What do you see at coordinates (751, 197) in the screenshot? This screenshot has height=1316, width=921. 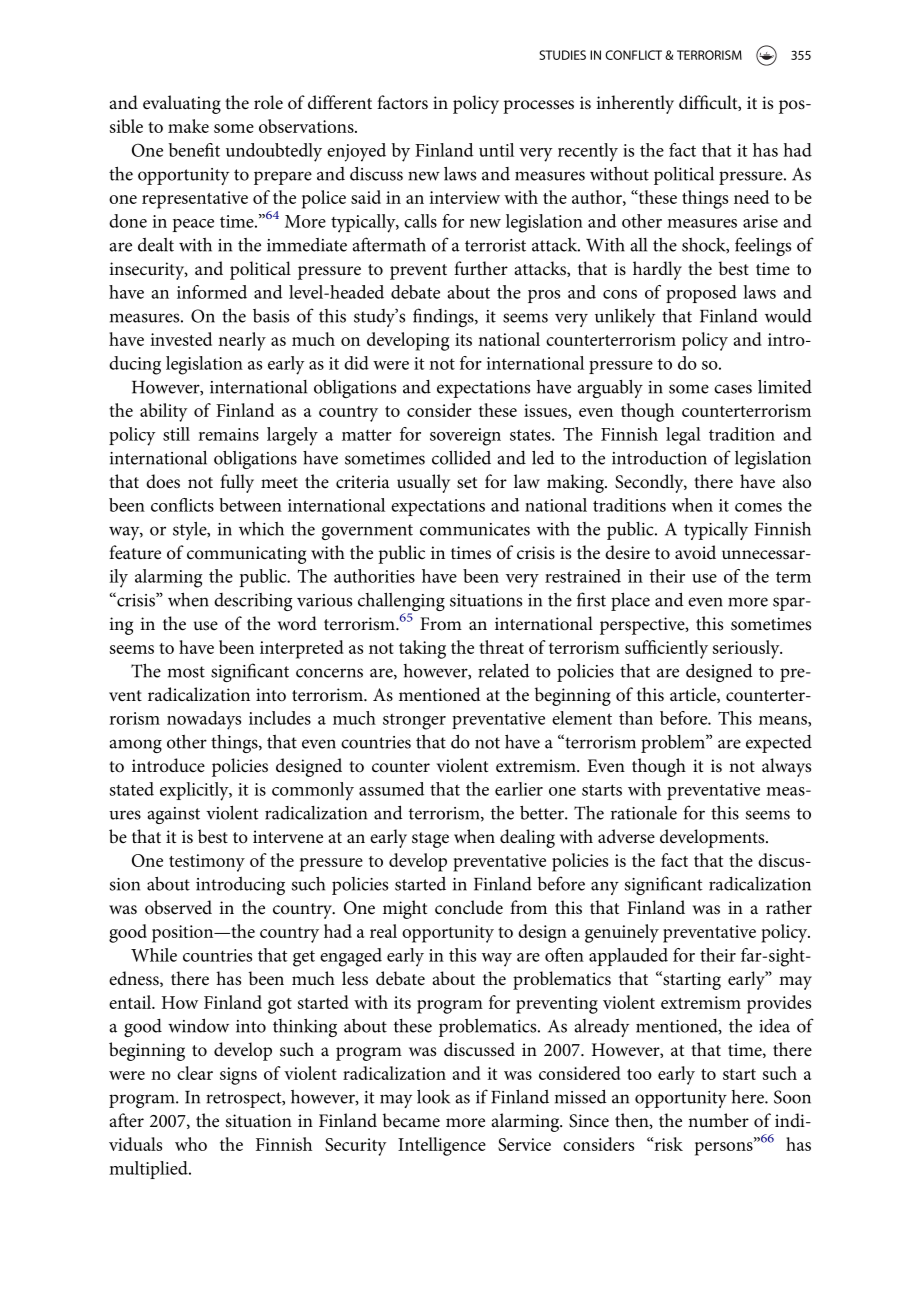 I see `need` at bounding box center [751, 197].
